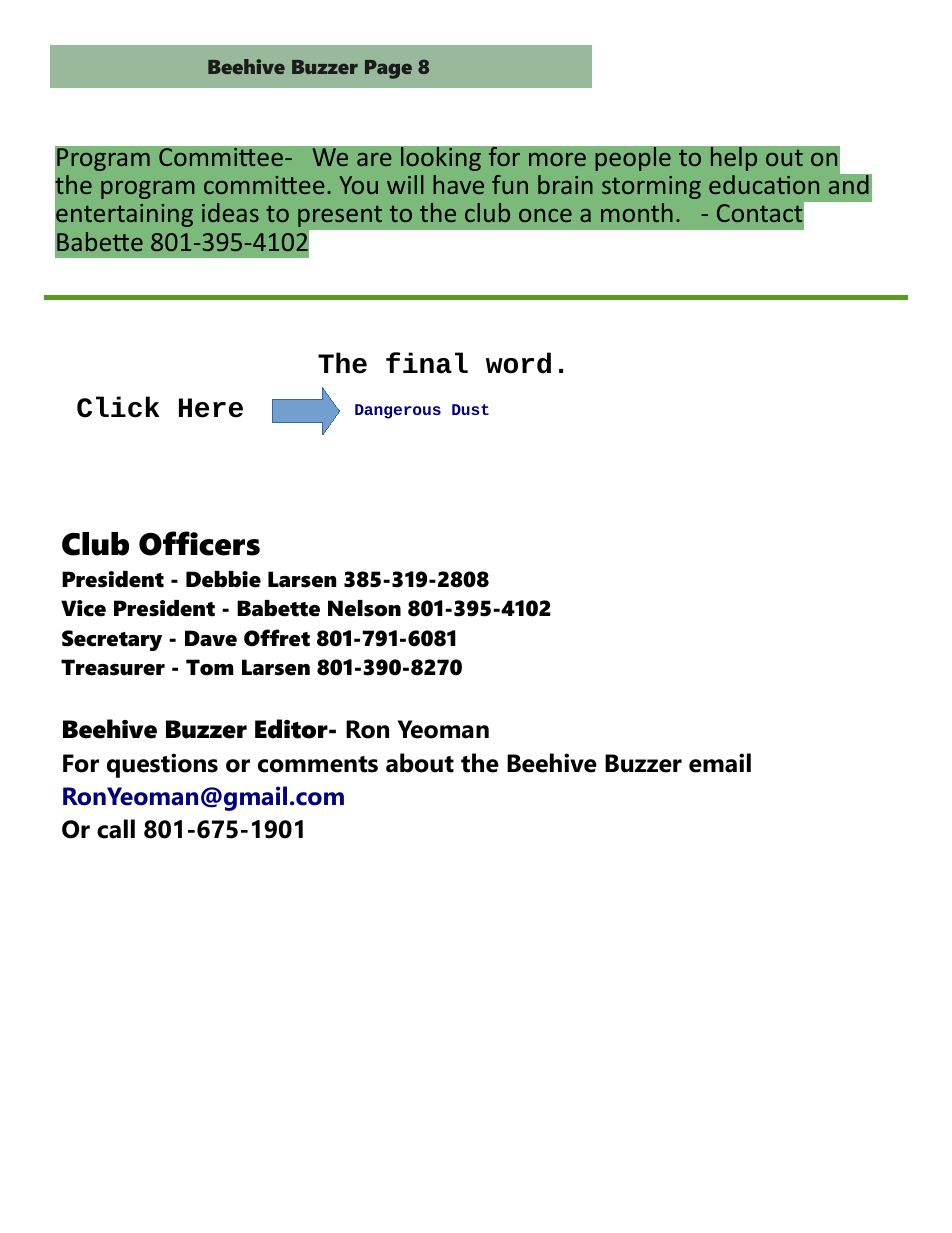 The width and height of the screenshot is (952, 1233). What do you see at coordinates (199, 543) in the screenshot?
I see `Officers` at bounding box center [199, 543].
